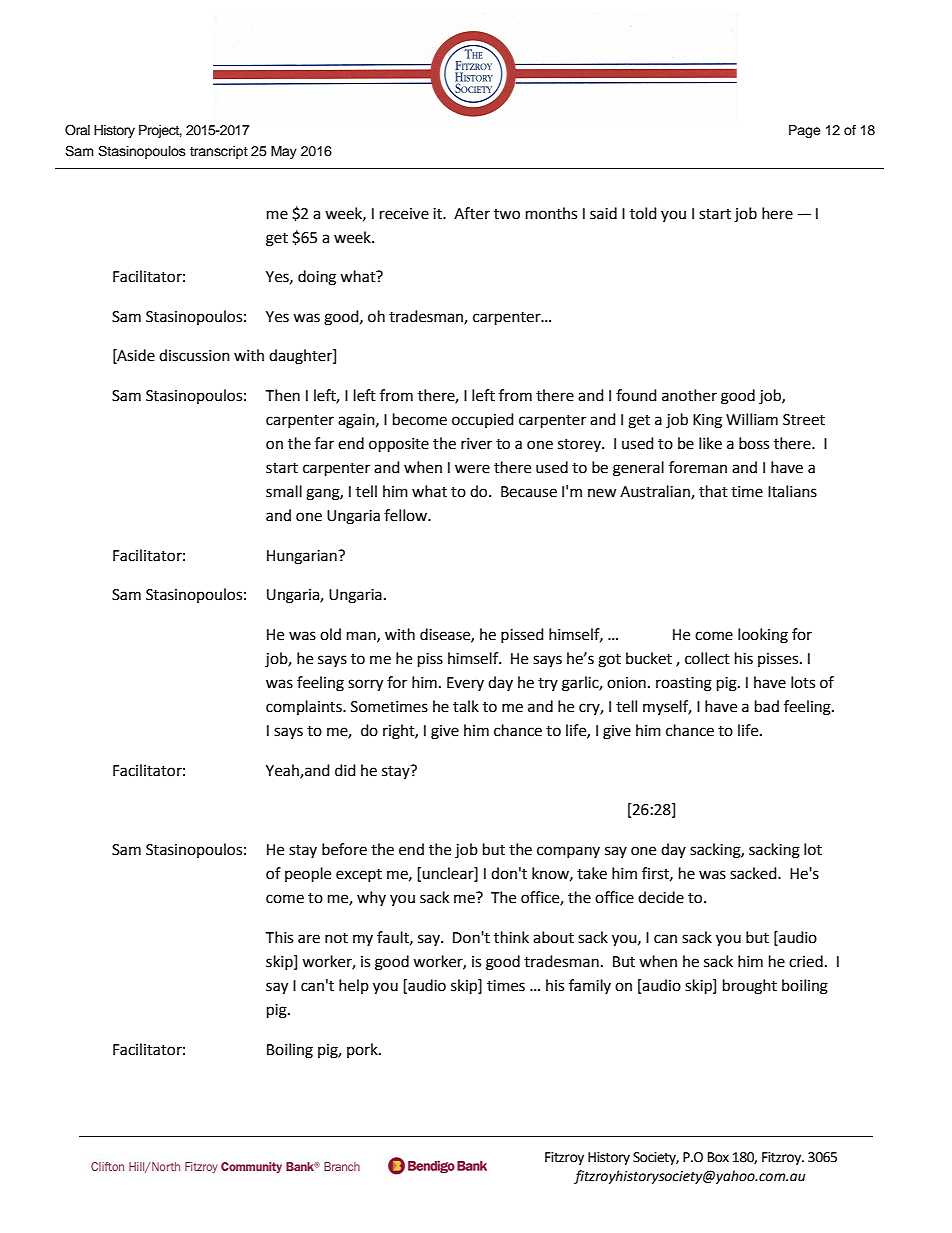  Describe the element at coordinates (661, 897) in the page. I see `decide` at that location.
